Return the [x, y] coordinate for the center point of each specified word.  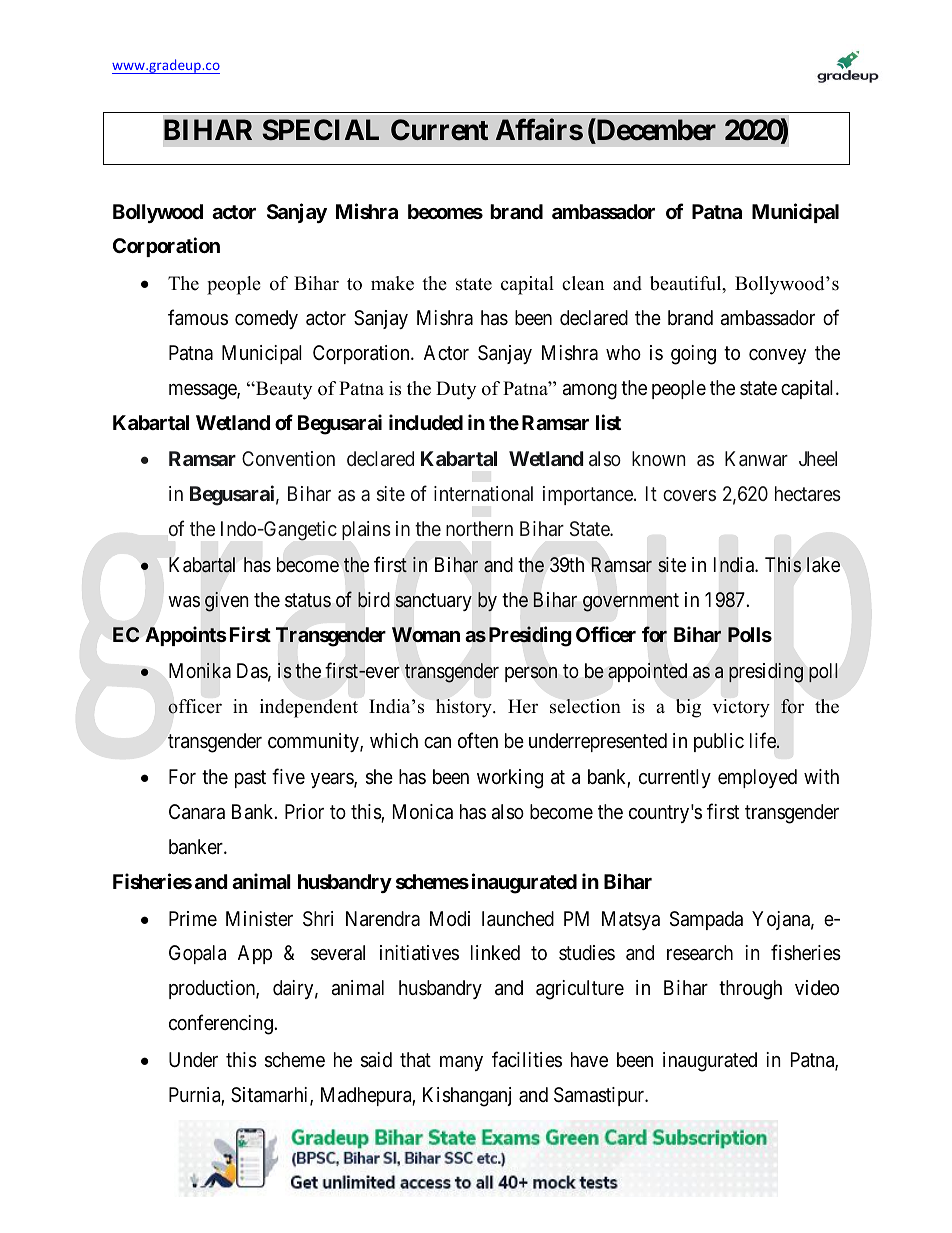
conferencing [222, 1025]
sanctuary [433, 602]
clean [583, 283]
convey [777, 356]
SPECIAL [320, 130]
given [227, 602]
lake [823, 564]
